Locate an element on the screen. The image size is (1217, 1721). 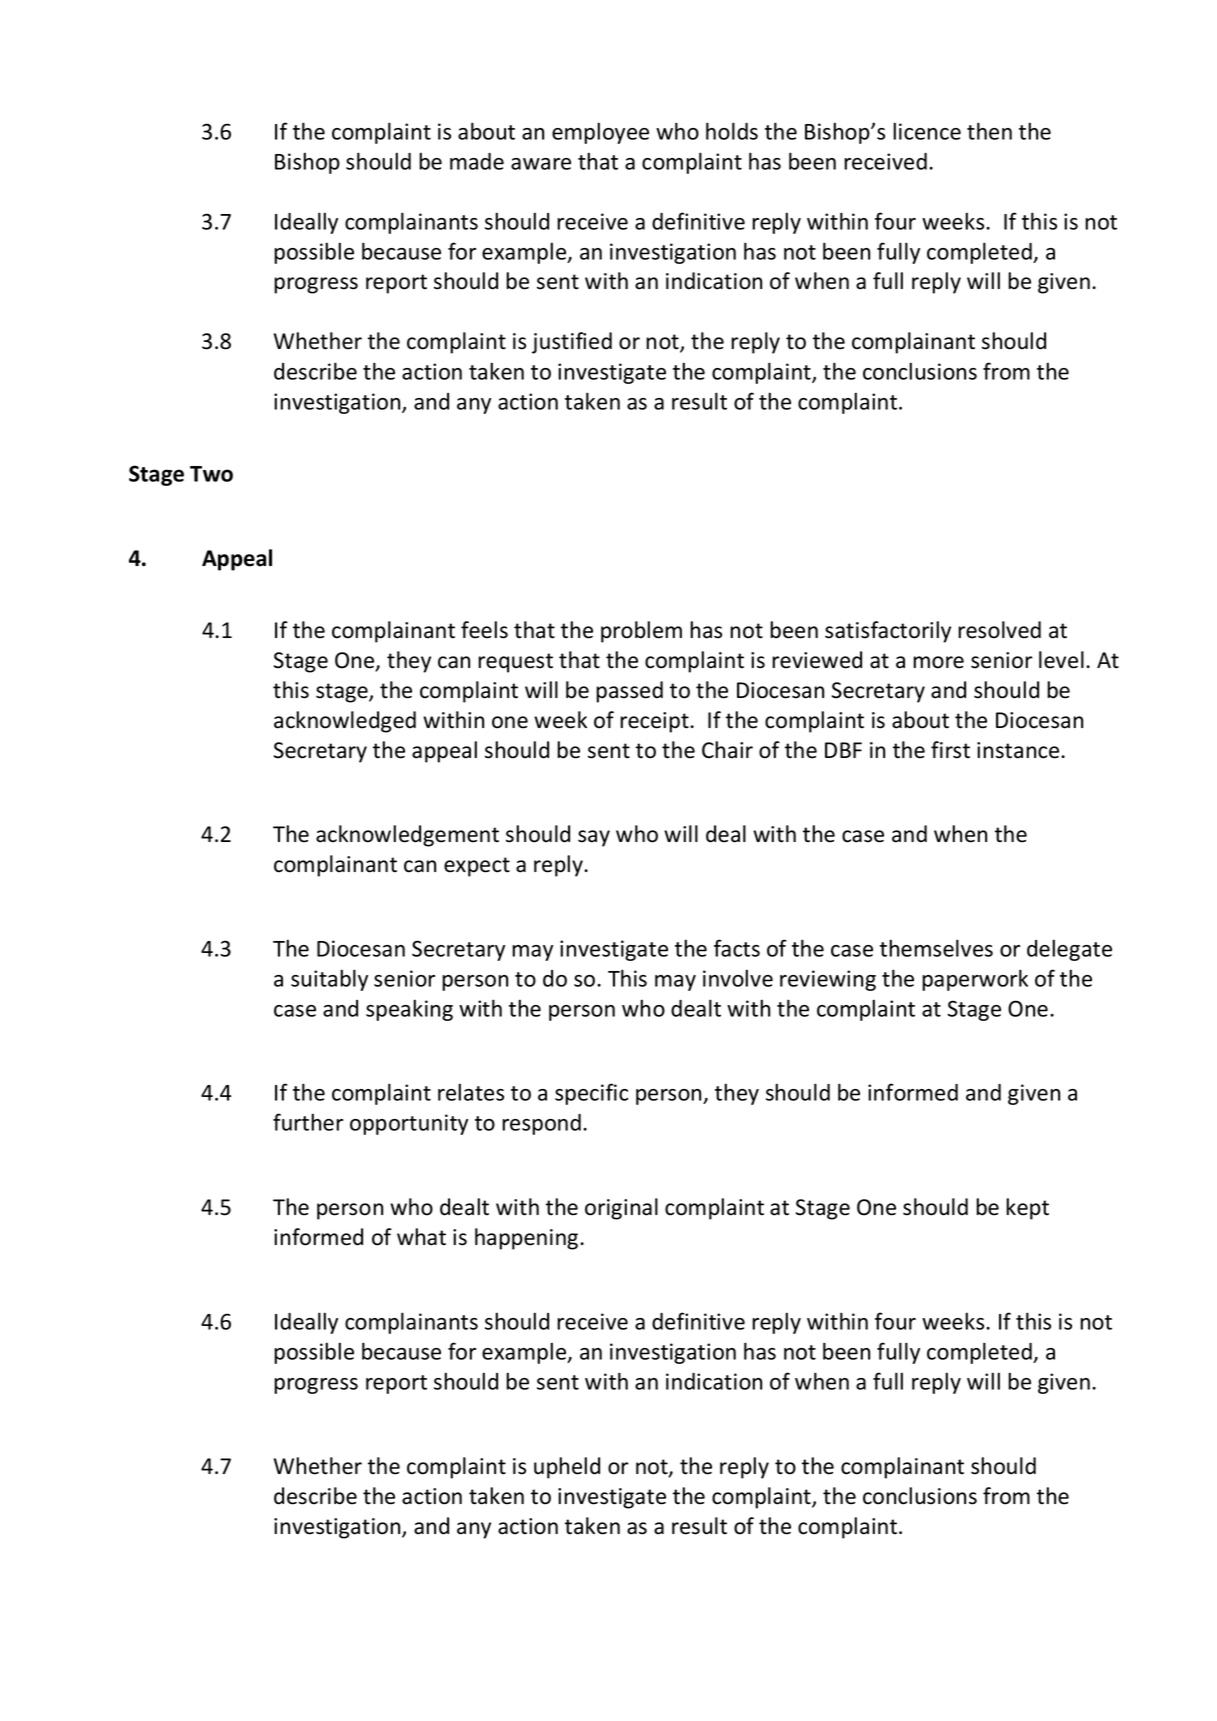
happening is located at coordinates (528, 1239).
